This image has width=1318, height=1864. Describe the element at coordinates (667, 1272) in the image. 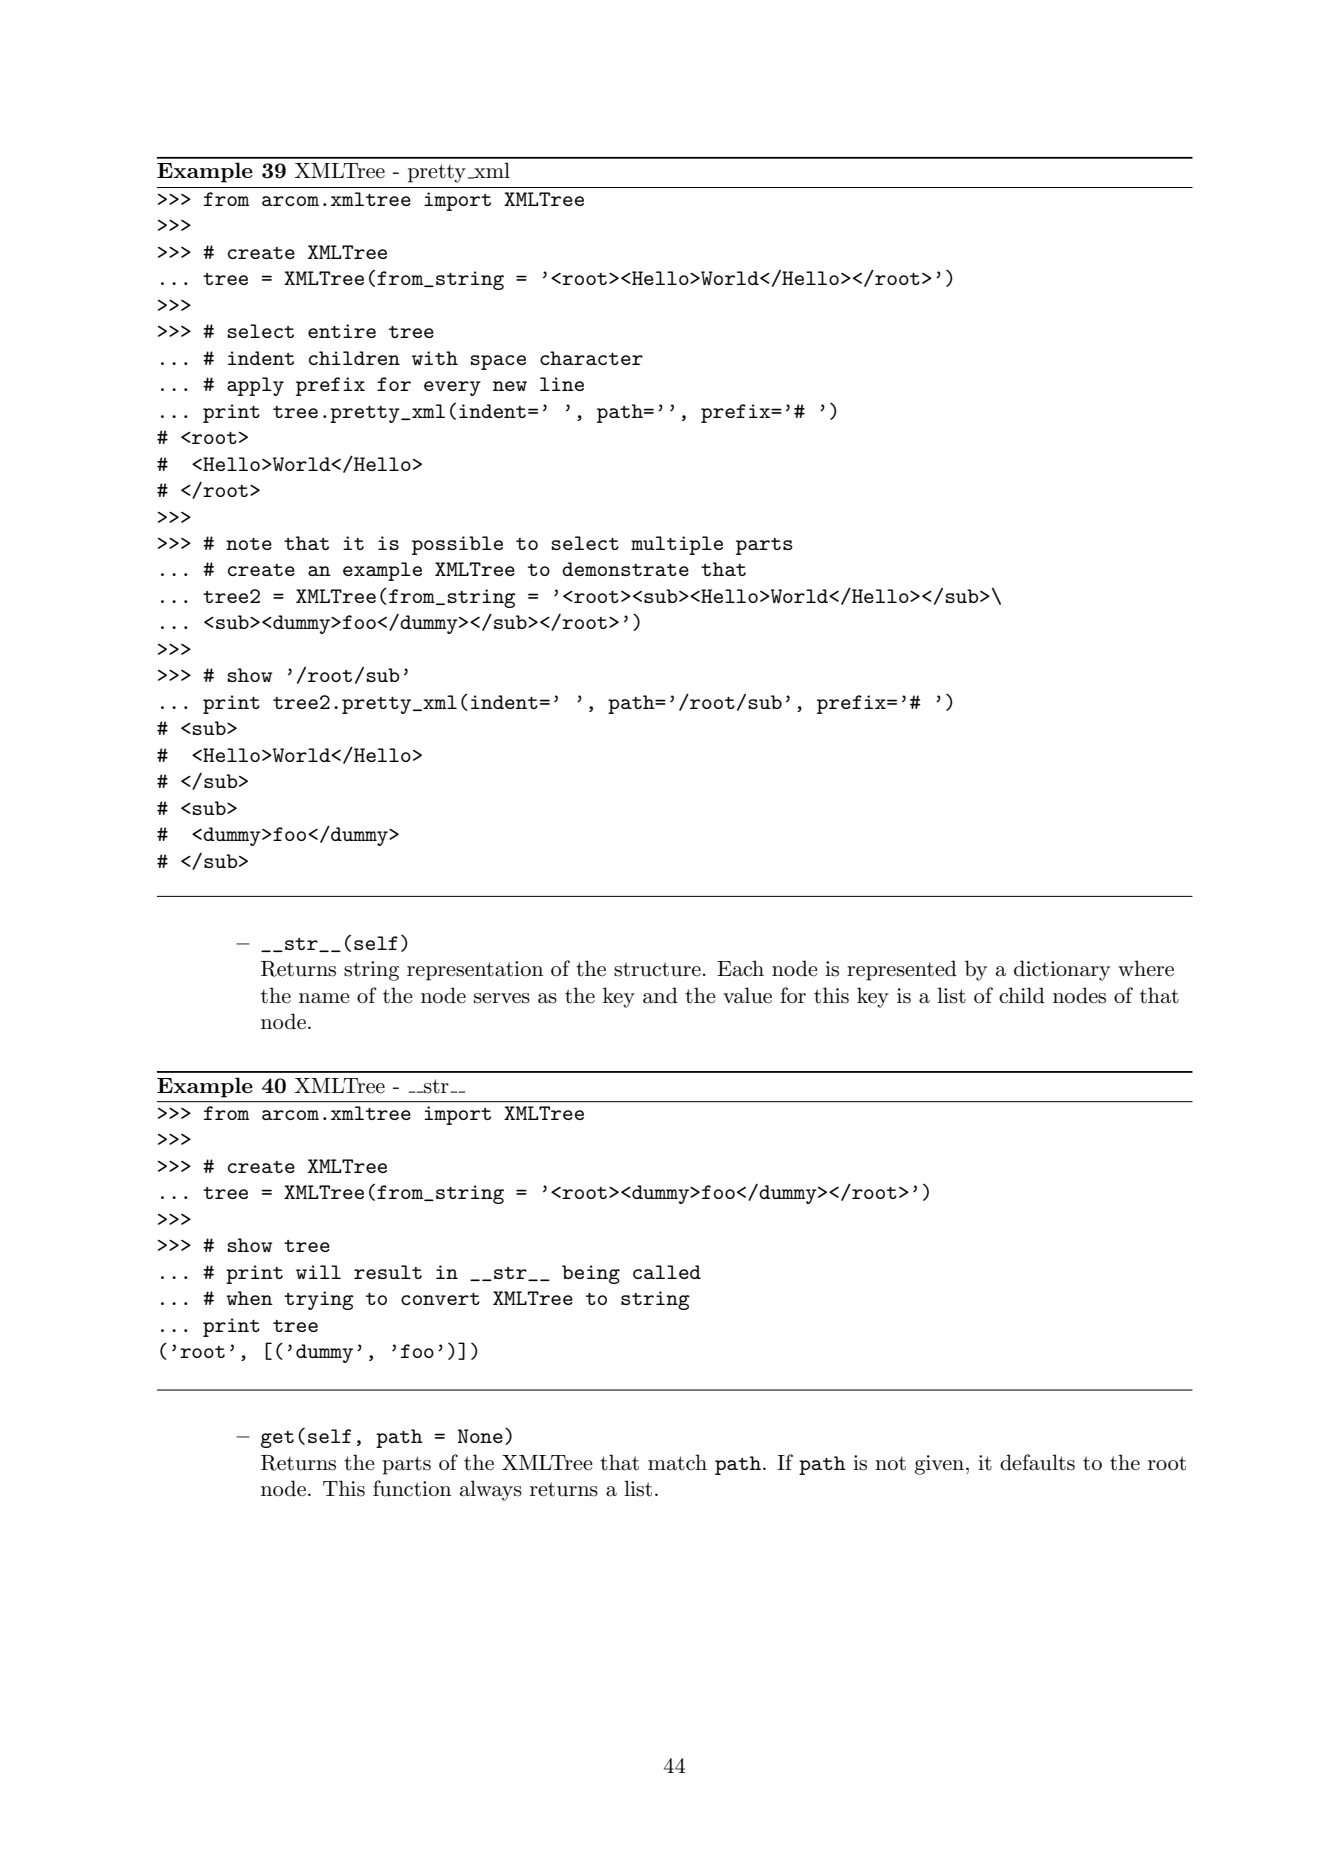

I see `called` at that location.
